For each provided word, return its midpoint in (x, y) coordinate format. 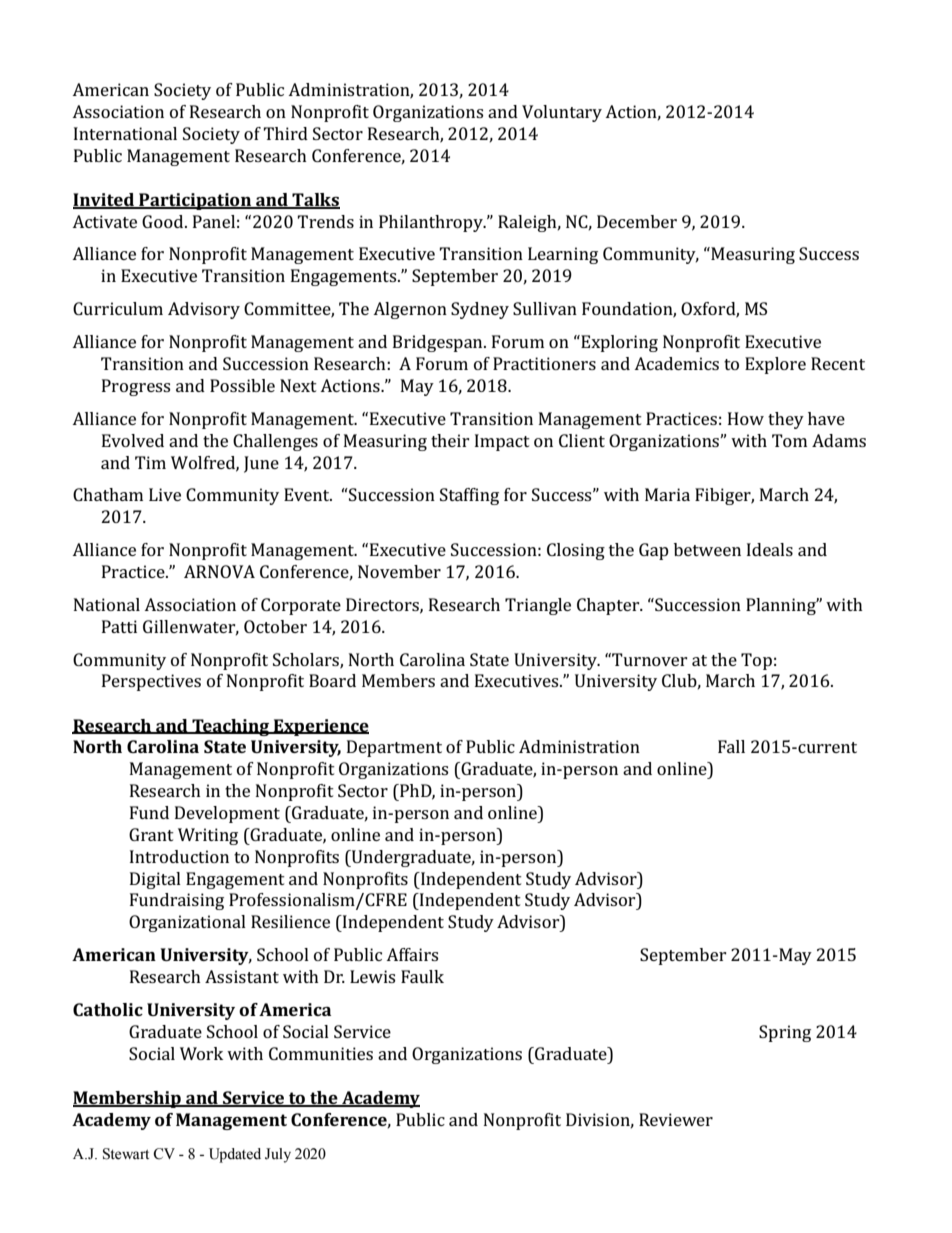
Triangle (538, 606)
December (637, 221)
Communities (321, 1053)
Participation (195, 201)
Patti (119, 626)
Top (756, 661)
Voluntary (562, 113)
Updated (235, 1155)
